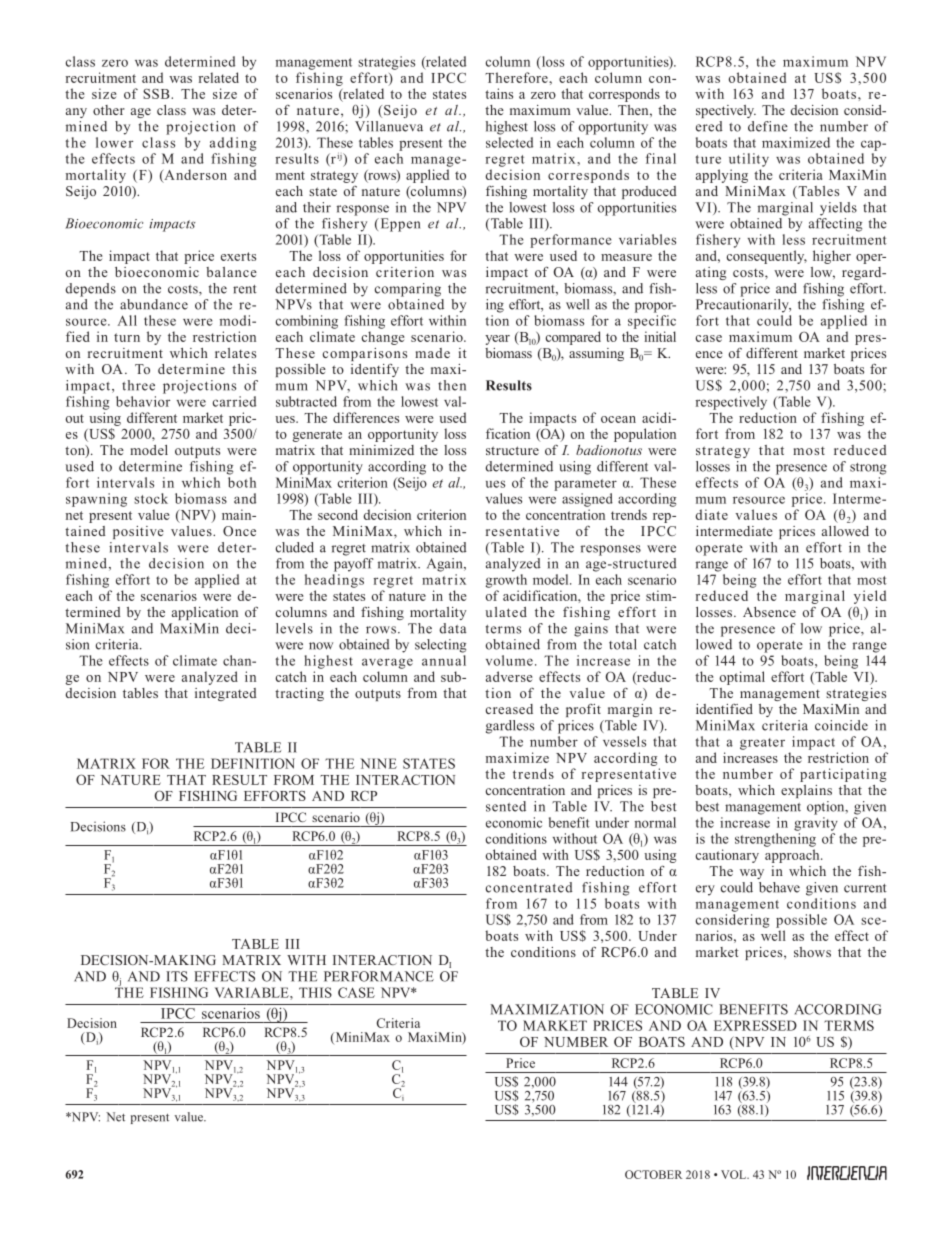  What do you see at coordinates (509, 142) in the image?
I see `selected` at bounding box center [509, 142].
